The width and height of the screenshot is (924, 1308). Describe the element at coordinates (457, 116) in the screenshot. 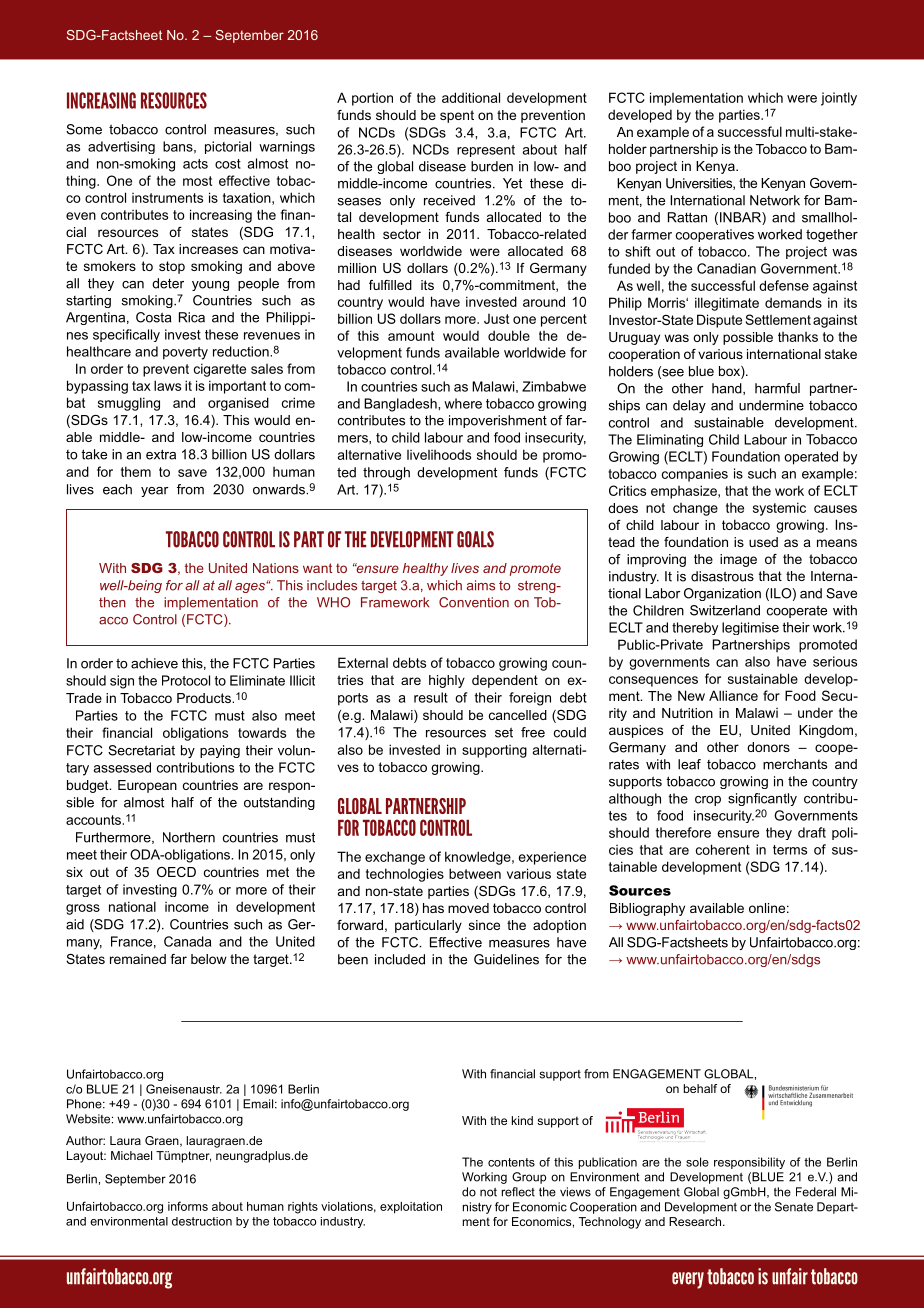

I see `spent` at that location.
